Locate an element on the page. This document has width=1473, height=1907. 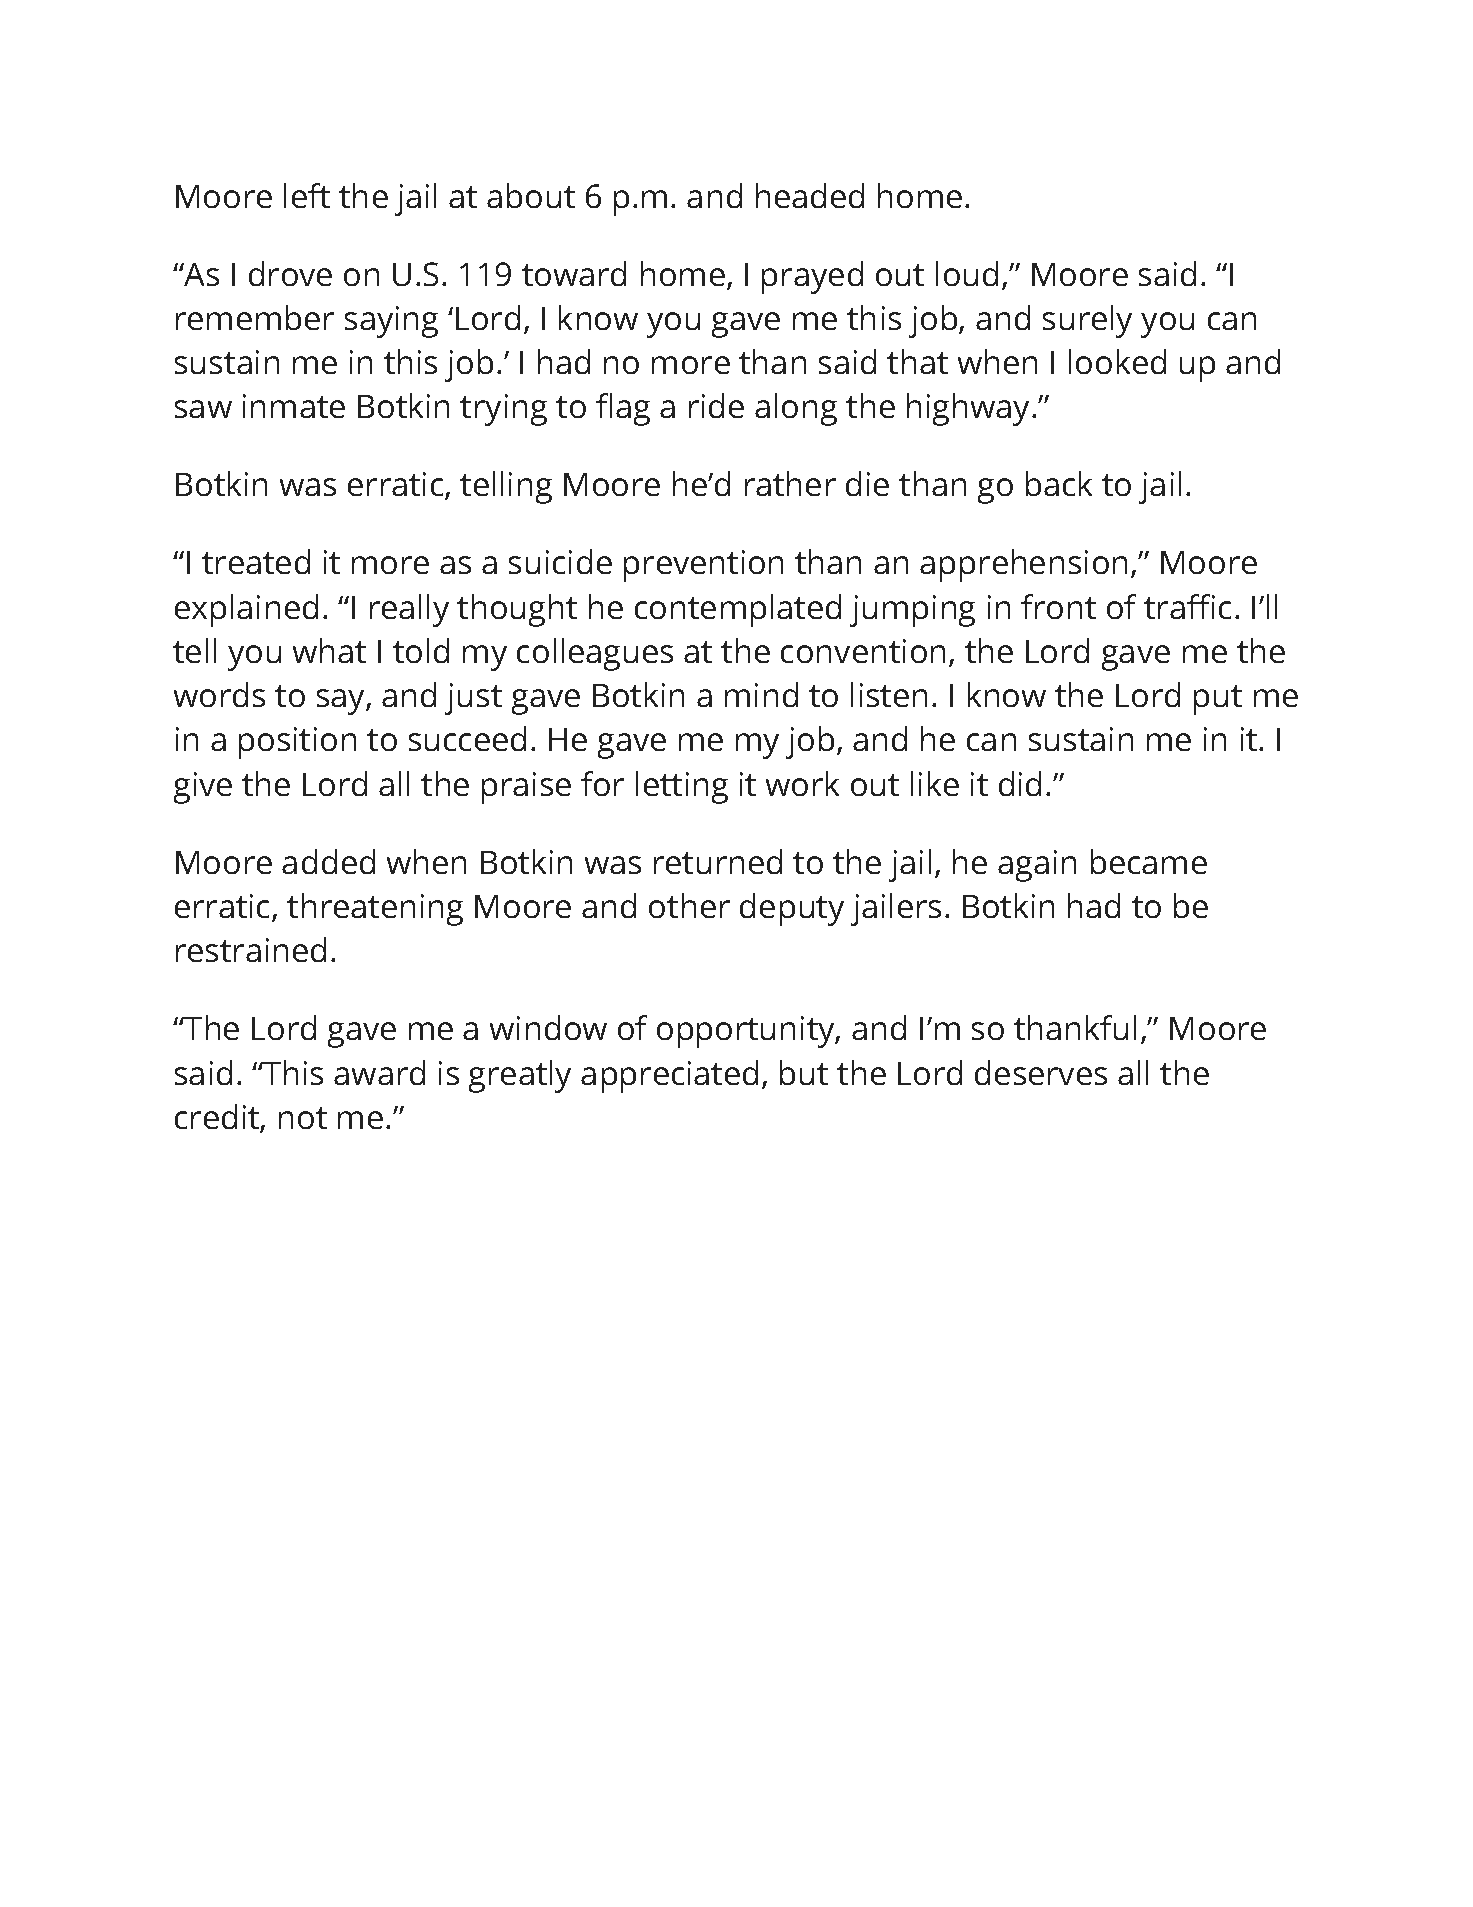
headed is located at coordinates (810, 195).
